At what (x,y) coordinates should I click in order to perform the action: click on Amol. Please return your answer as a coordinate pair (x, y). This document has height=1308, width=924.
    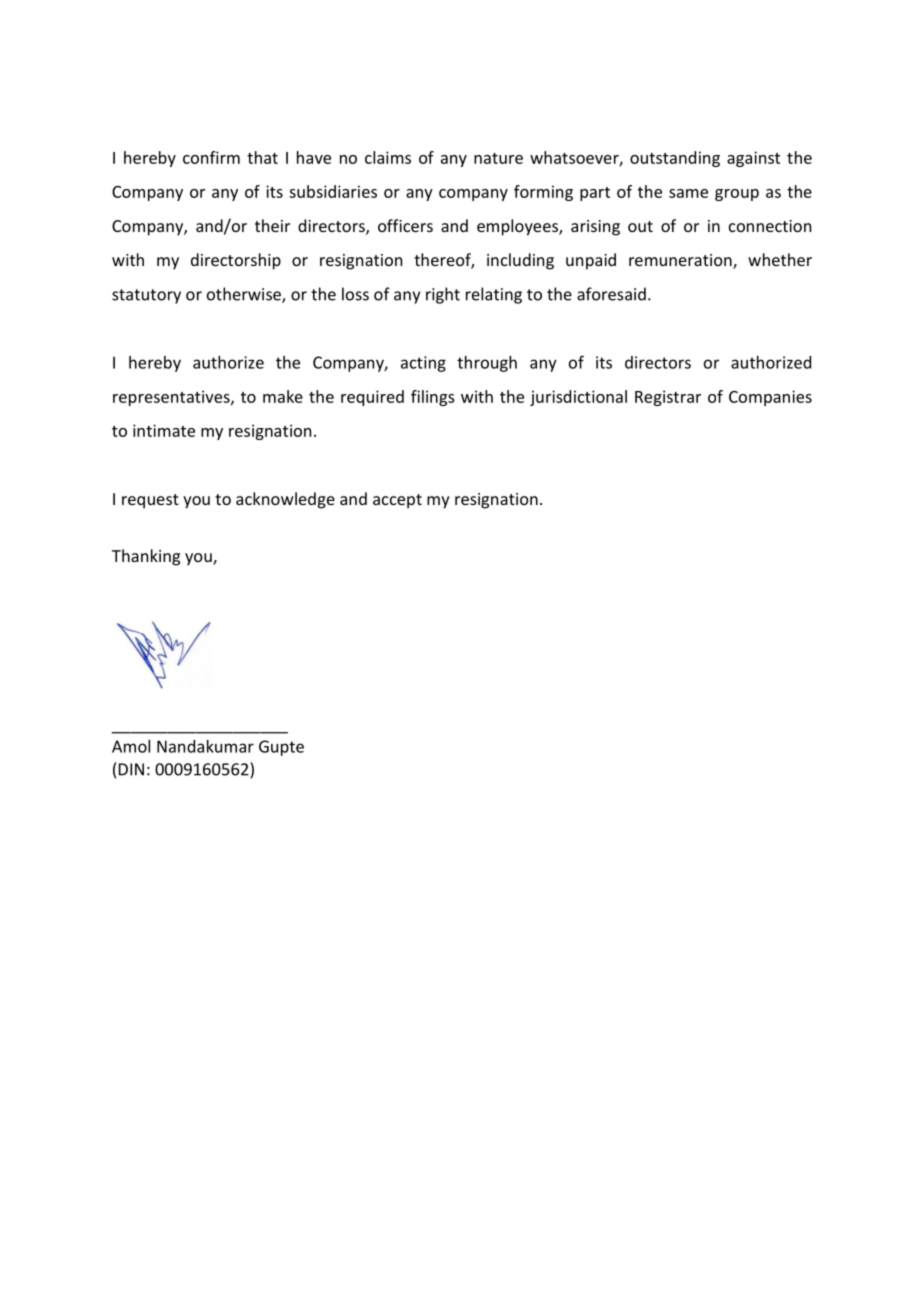
    Looking at the image, I should click on (131, 746).
